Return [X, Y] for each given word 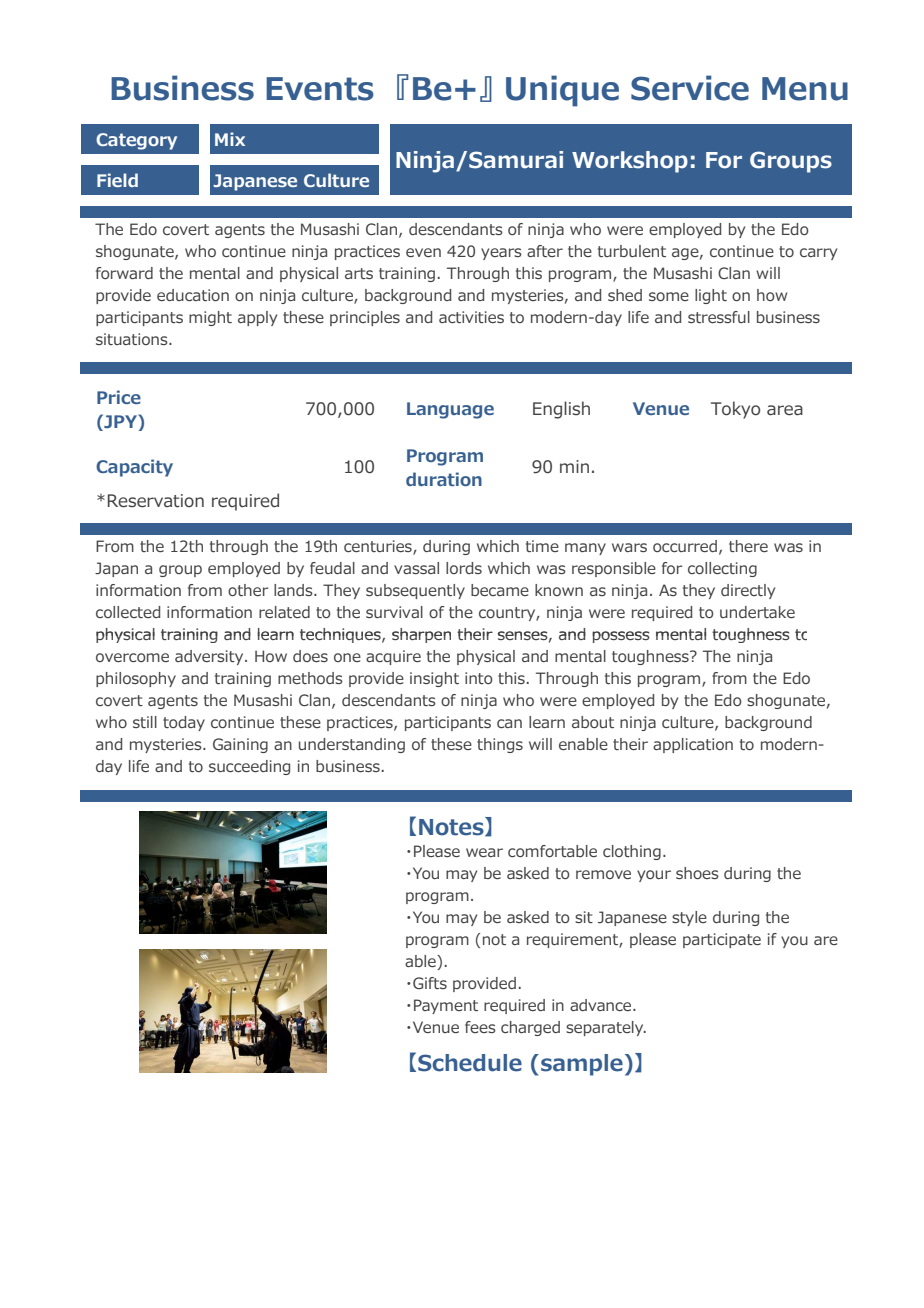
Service [690, 88]
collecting [722, 569]
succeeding [249, 767]
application [693, 745]
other [248, 590]
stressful [719, 317]
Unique [562, 91]
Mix [230, 139]
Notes [452, 826]
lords [464, 568]
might [210, 318]
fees [480, 1027]
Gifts [430, 983]
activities [471, 317]
